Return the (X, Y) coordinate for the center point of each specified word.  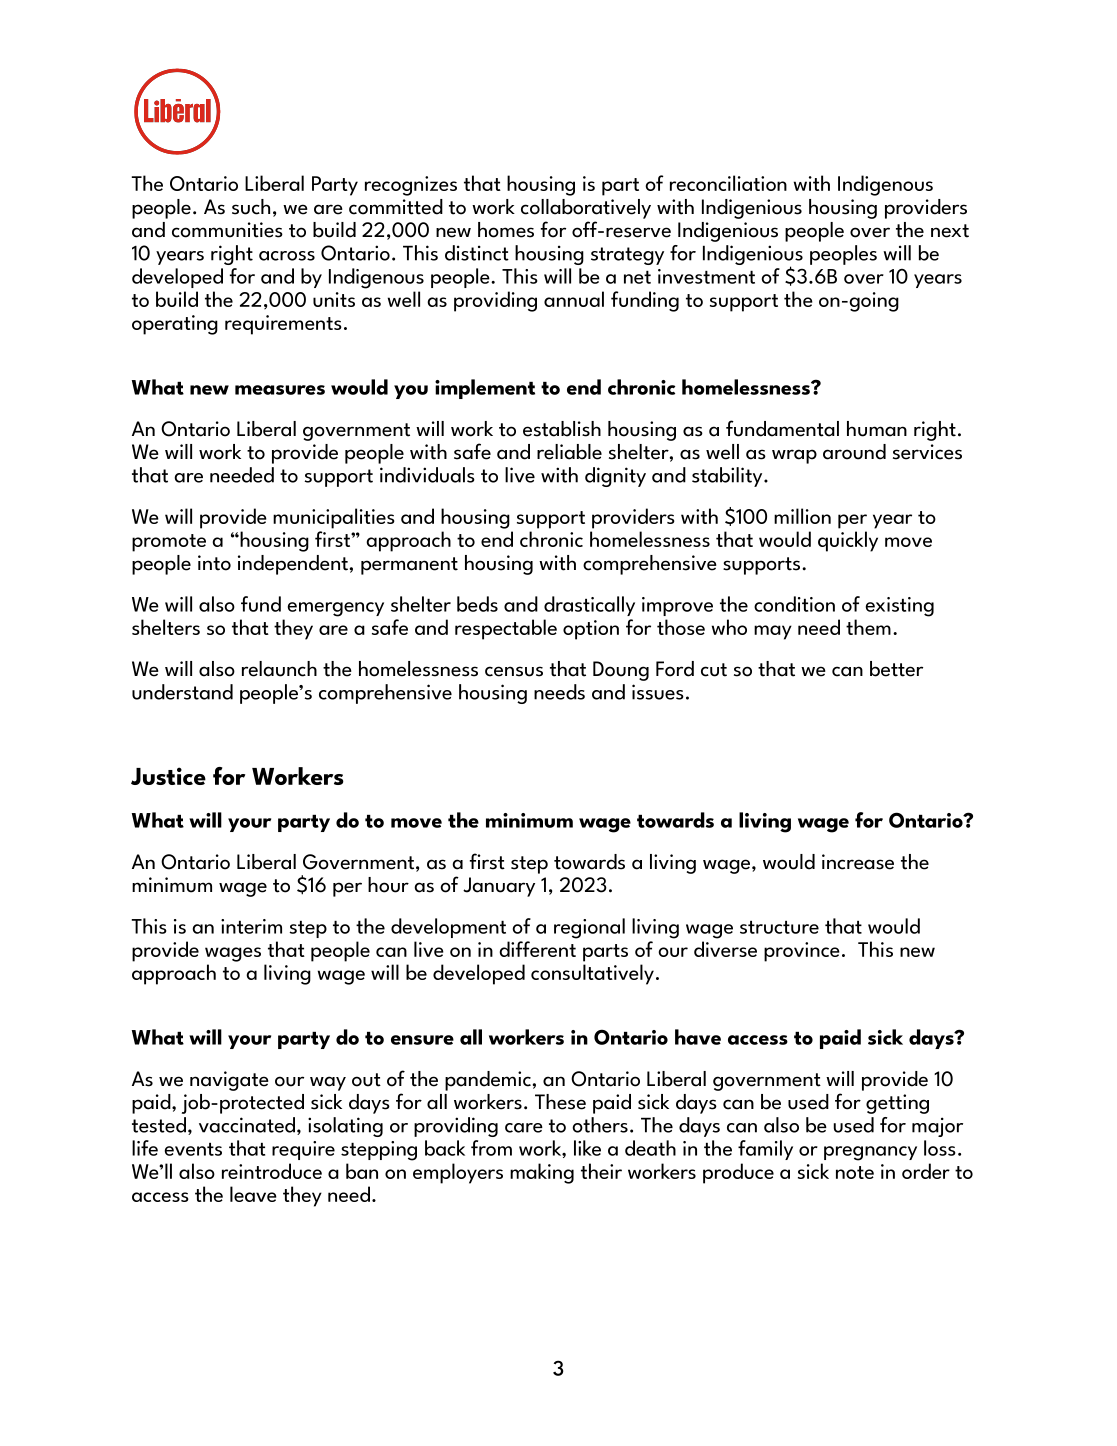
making (542, 1173)
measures (280, 390)
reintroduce (272, 1171)
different (537, 949)
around (854, 452)
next (950, 231)
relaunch (279, 669)
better (896, 669)
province (802, 952)
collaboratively (586, 209)
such (251, 207)
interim (251, 926)
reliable (569, 452)
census (514, 671)
